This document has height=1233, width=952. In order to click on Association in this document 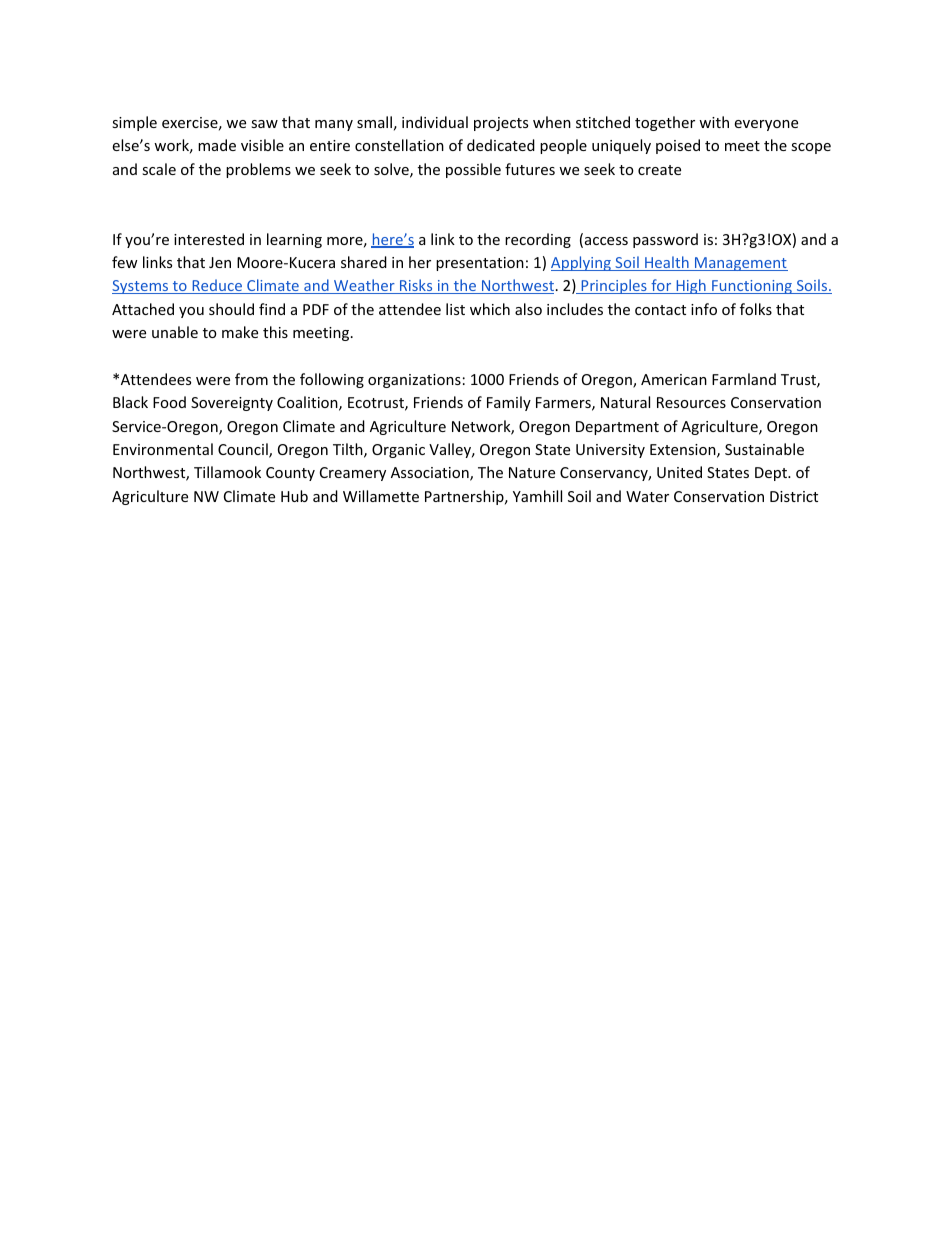, I will do `click(431, 474)`.
